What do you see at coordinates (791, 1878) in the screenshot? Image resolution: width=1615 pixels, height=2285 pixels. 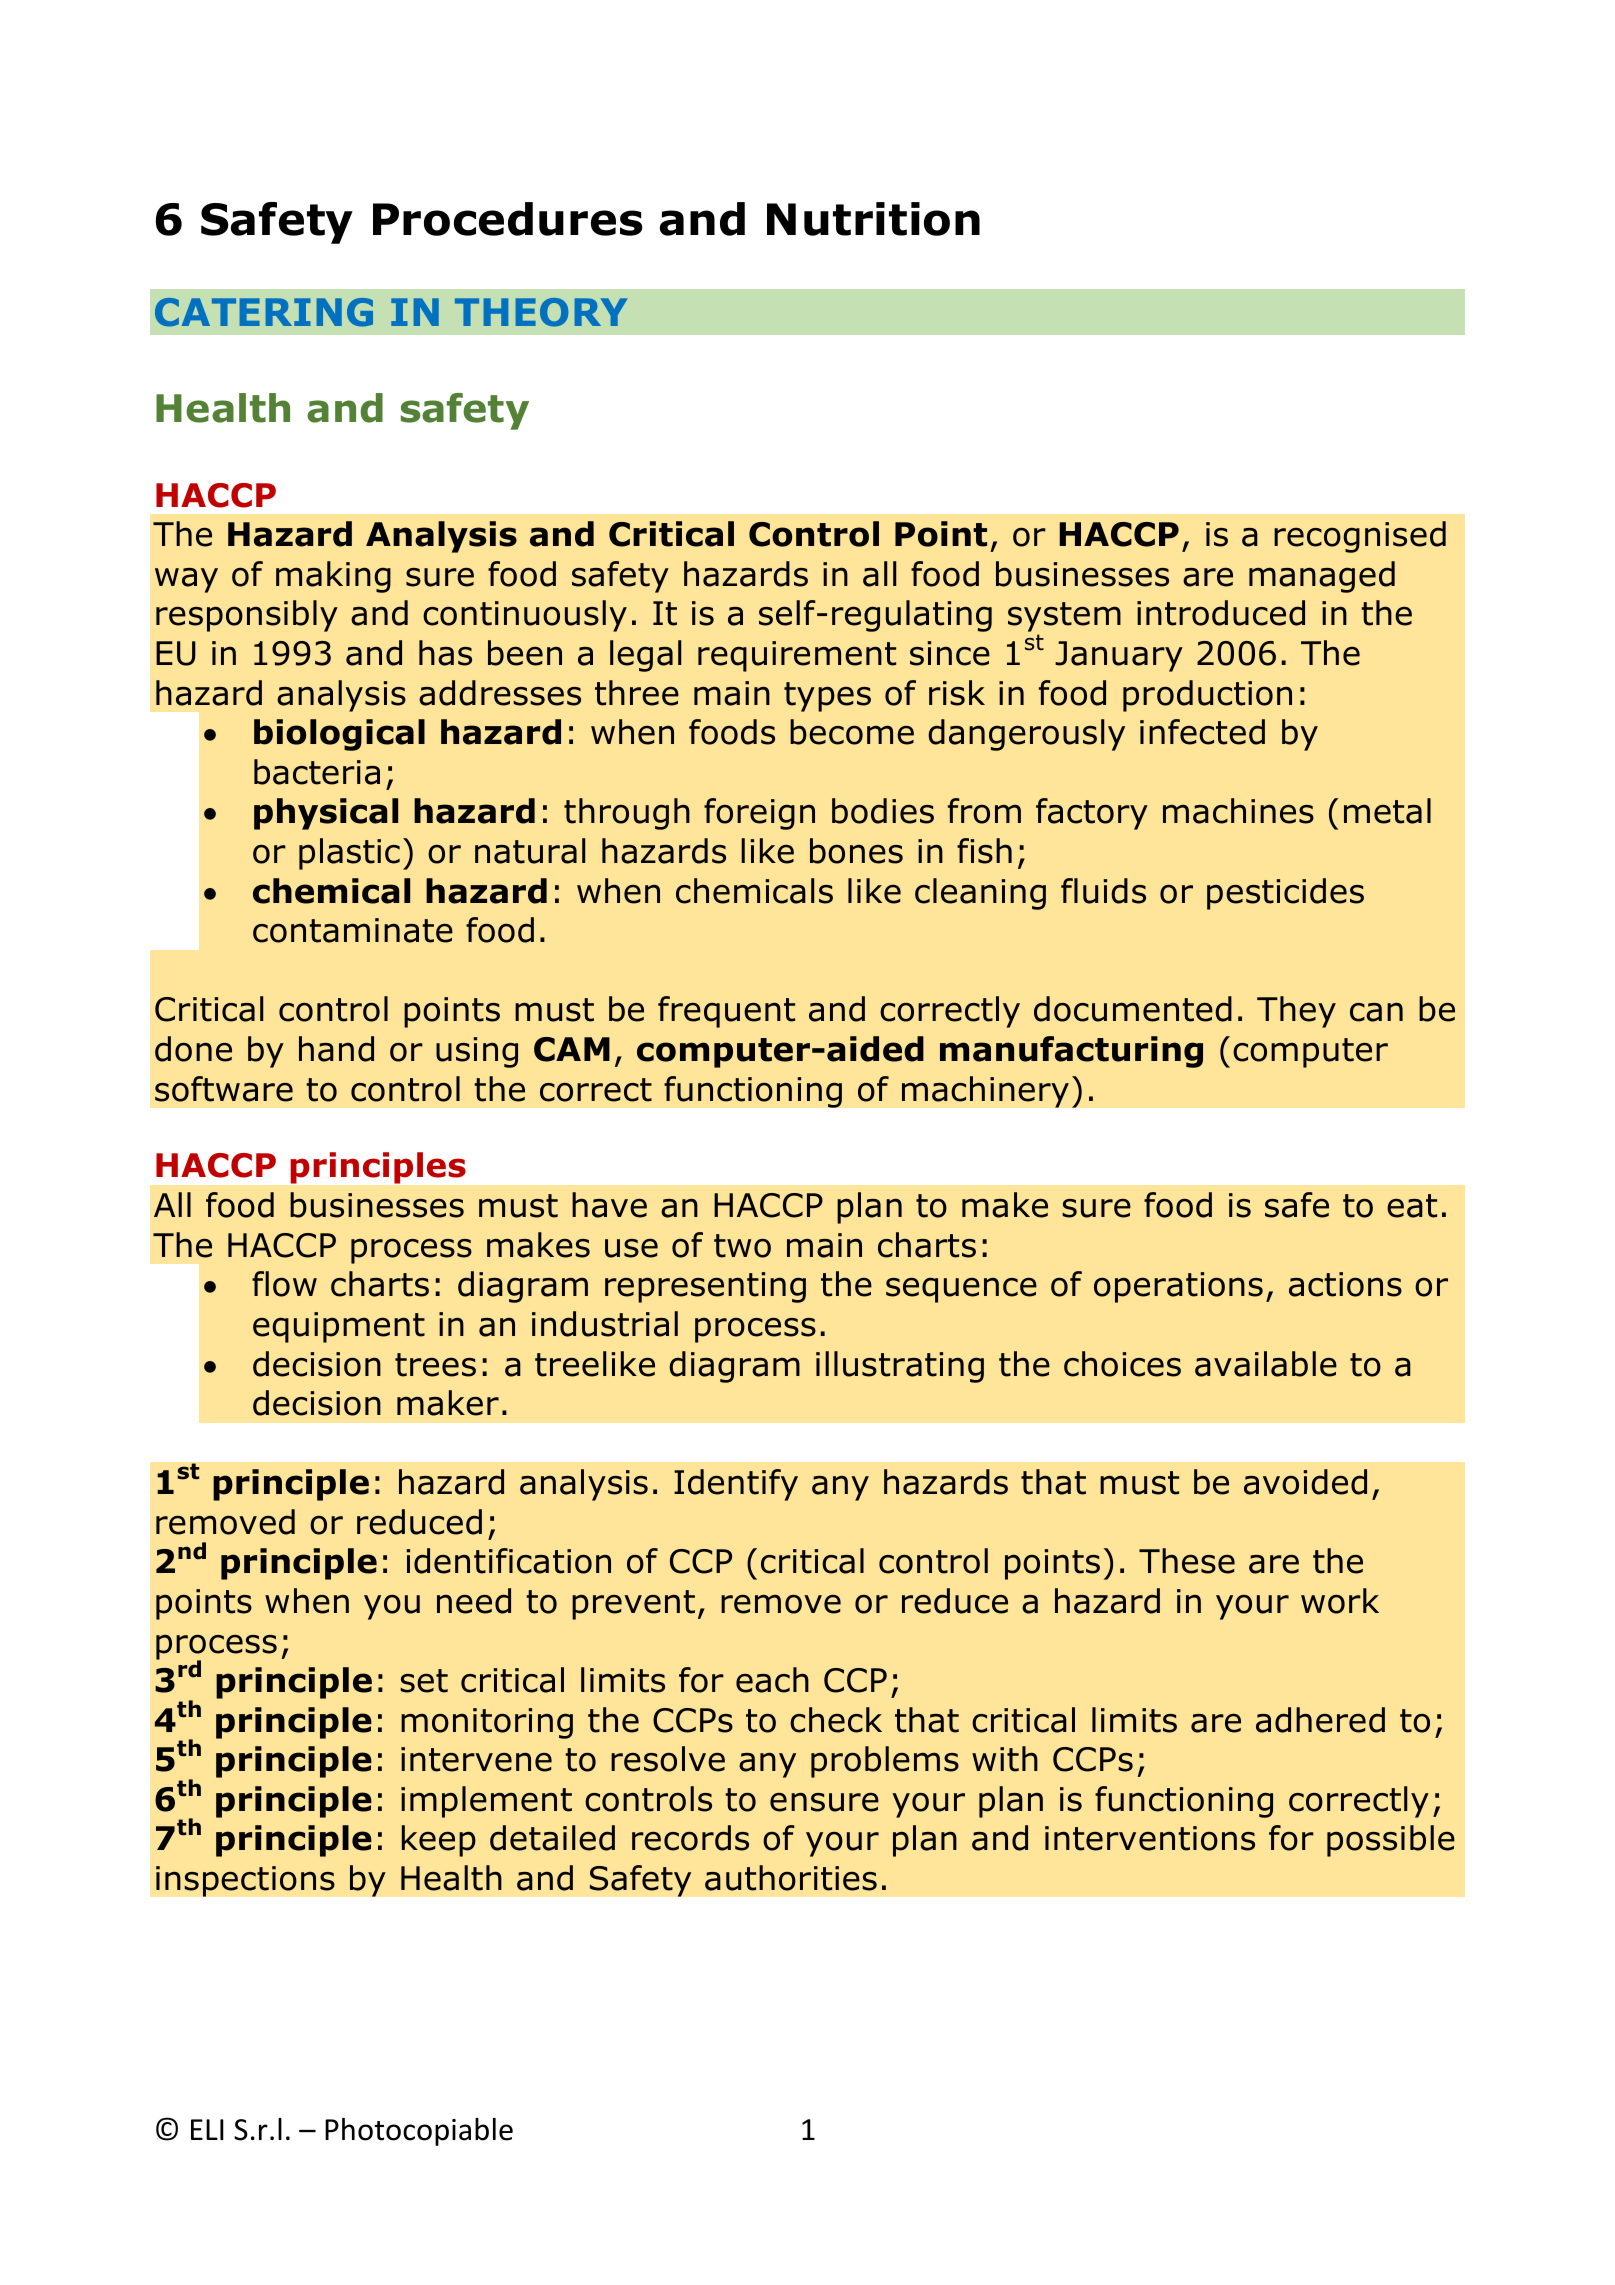 I see `authorities` at bounding box center [791, 1878].
